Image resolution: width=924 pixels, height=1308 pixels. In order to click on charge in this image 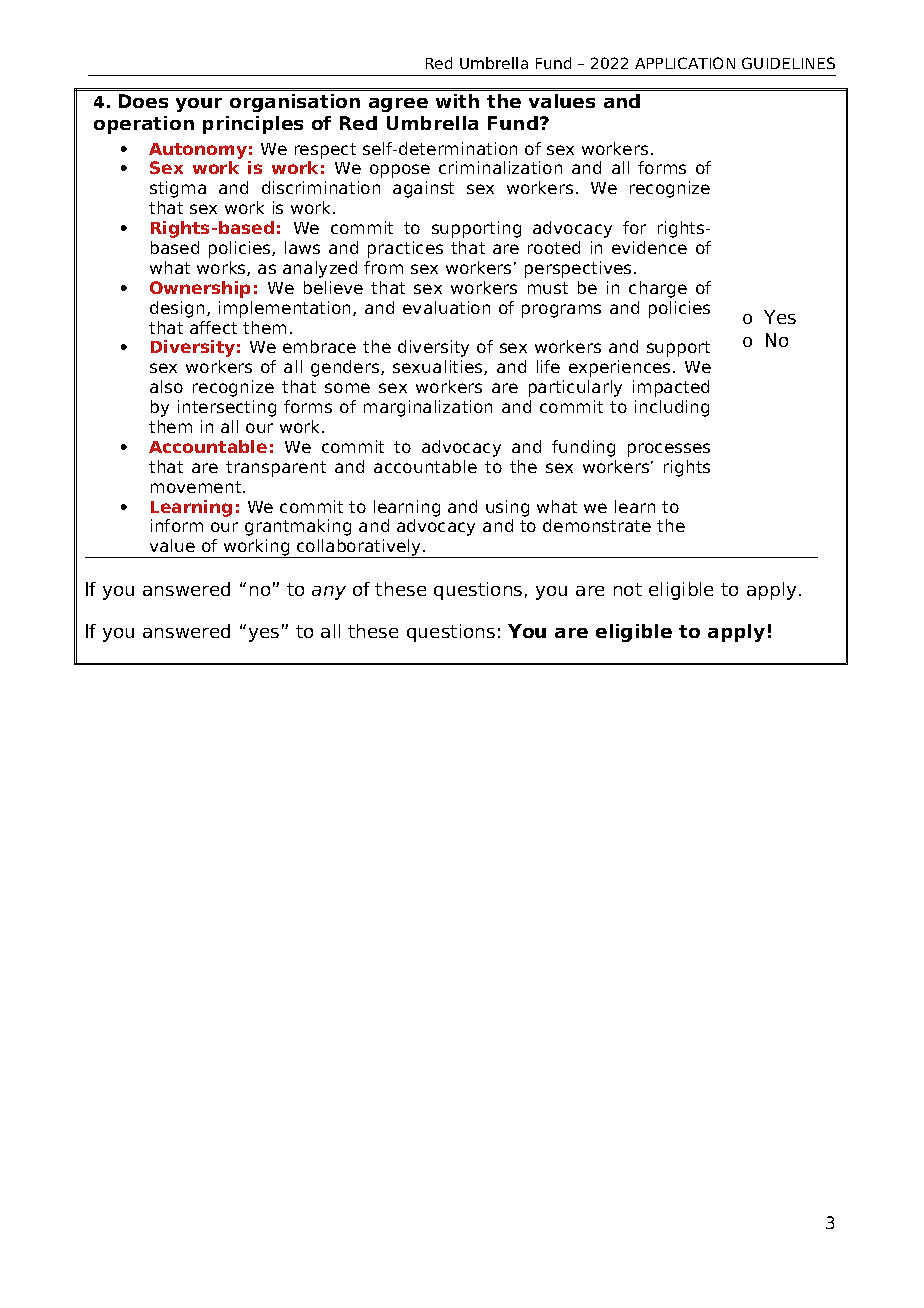, I will do `click(658, 289)`.
